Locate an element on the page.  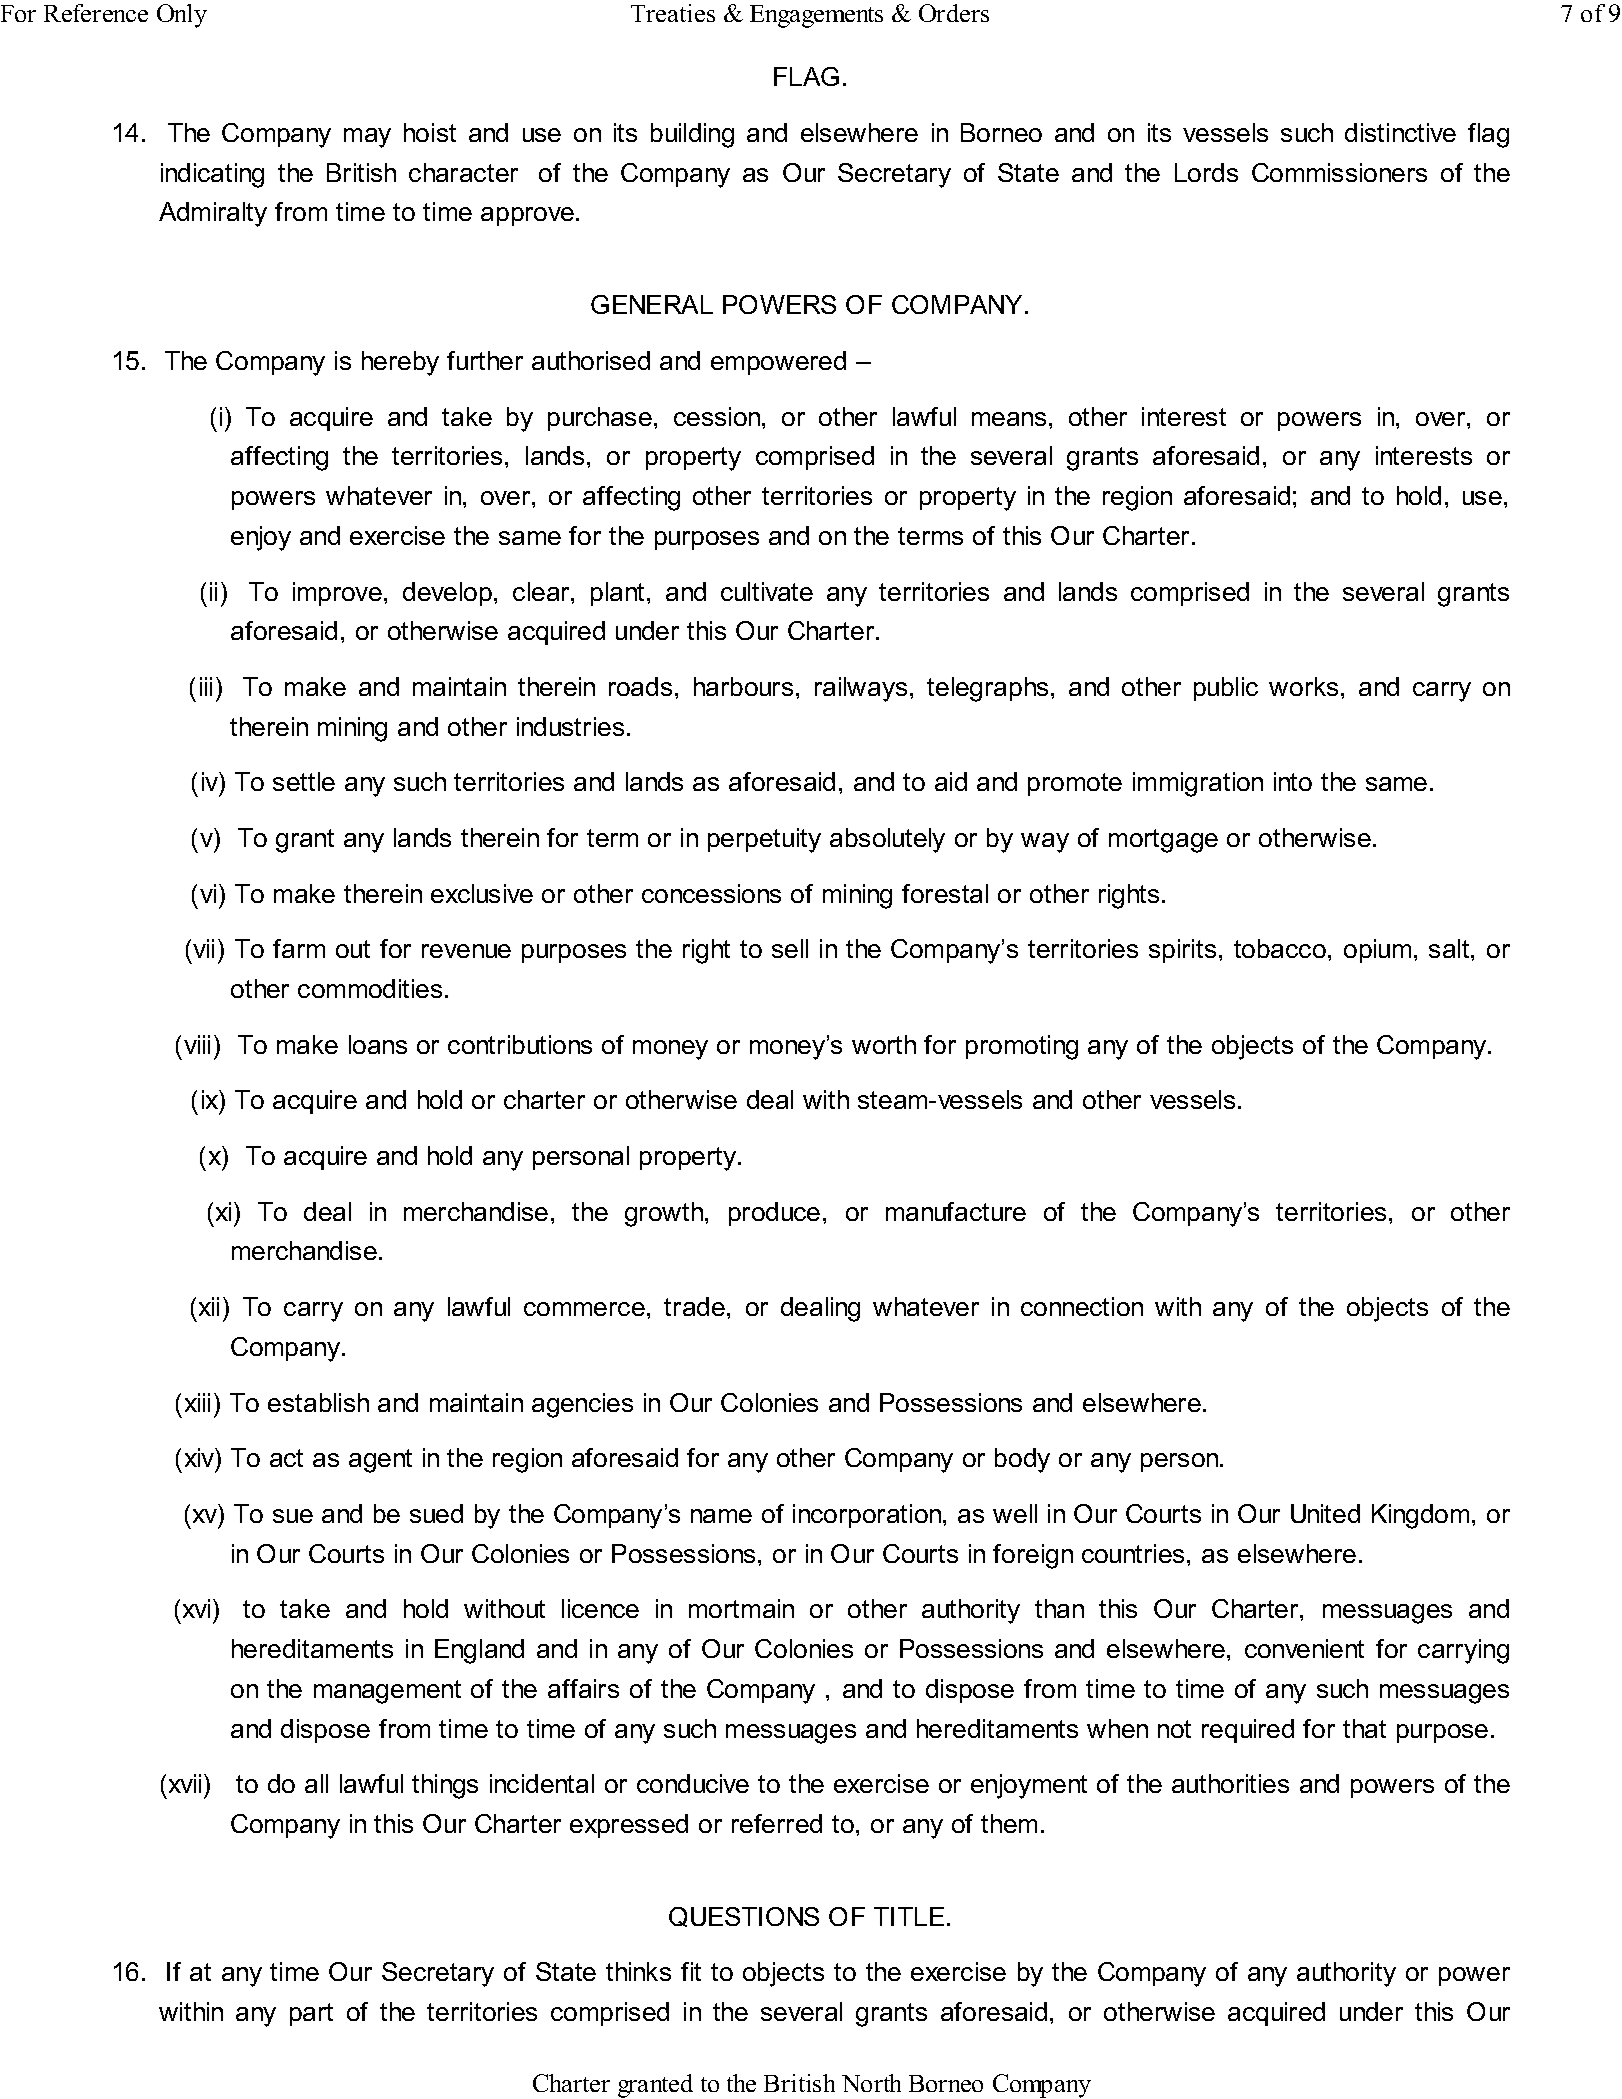
fit is located at coordinates (691, 1971).
